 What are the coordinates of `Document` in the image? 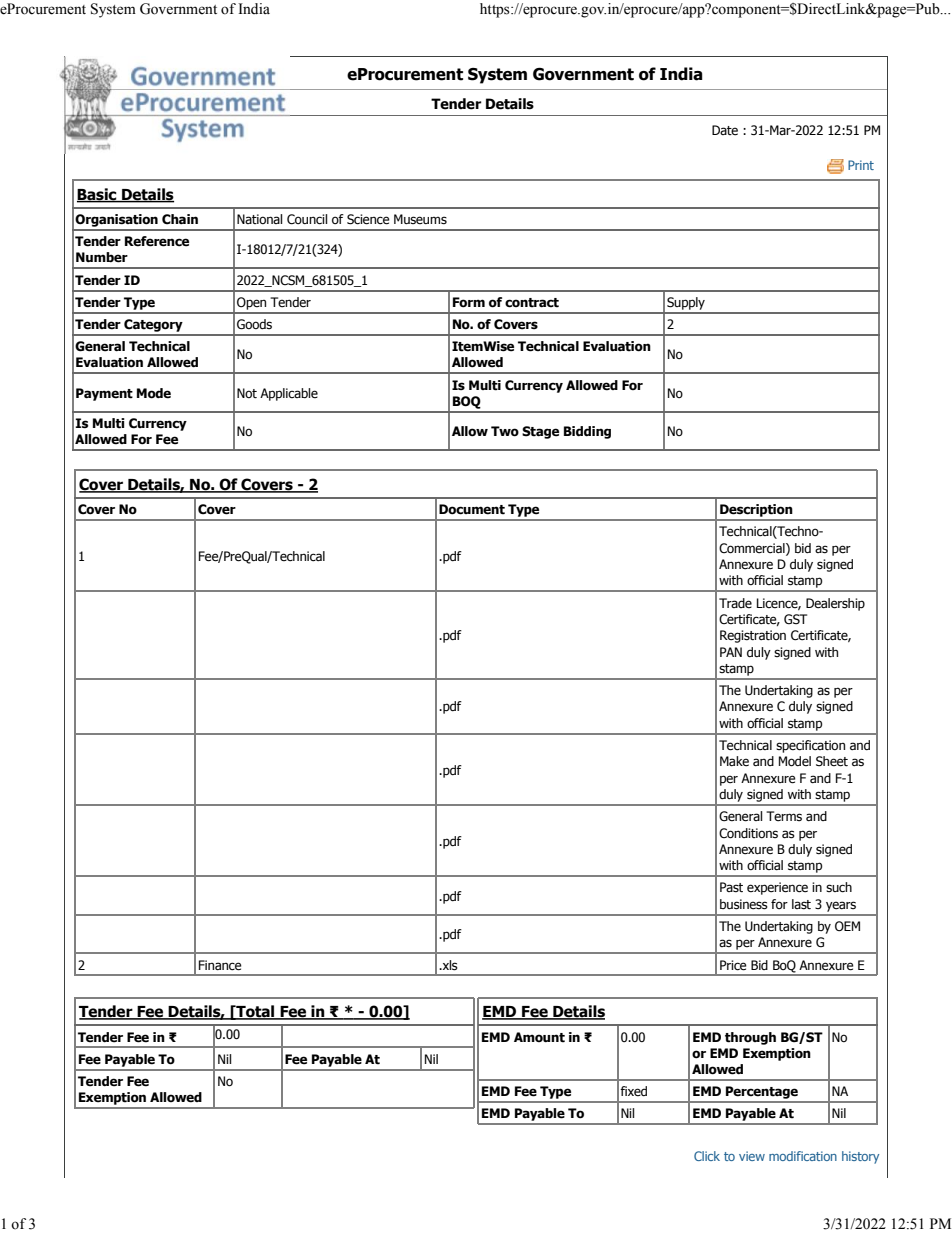 It's located at (472, 509).
